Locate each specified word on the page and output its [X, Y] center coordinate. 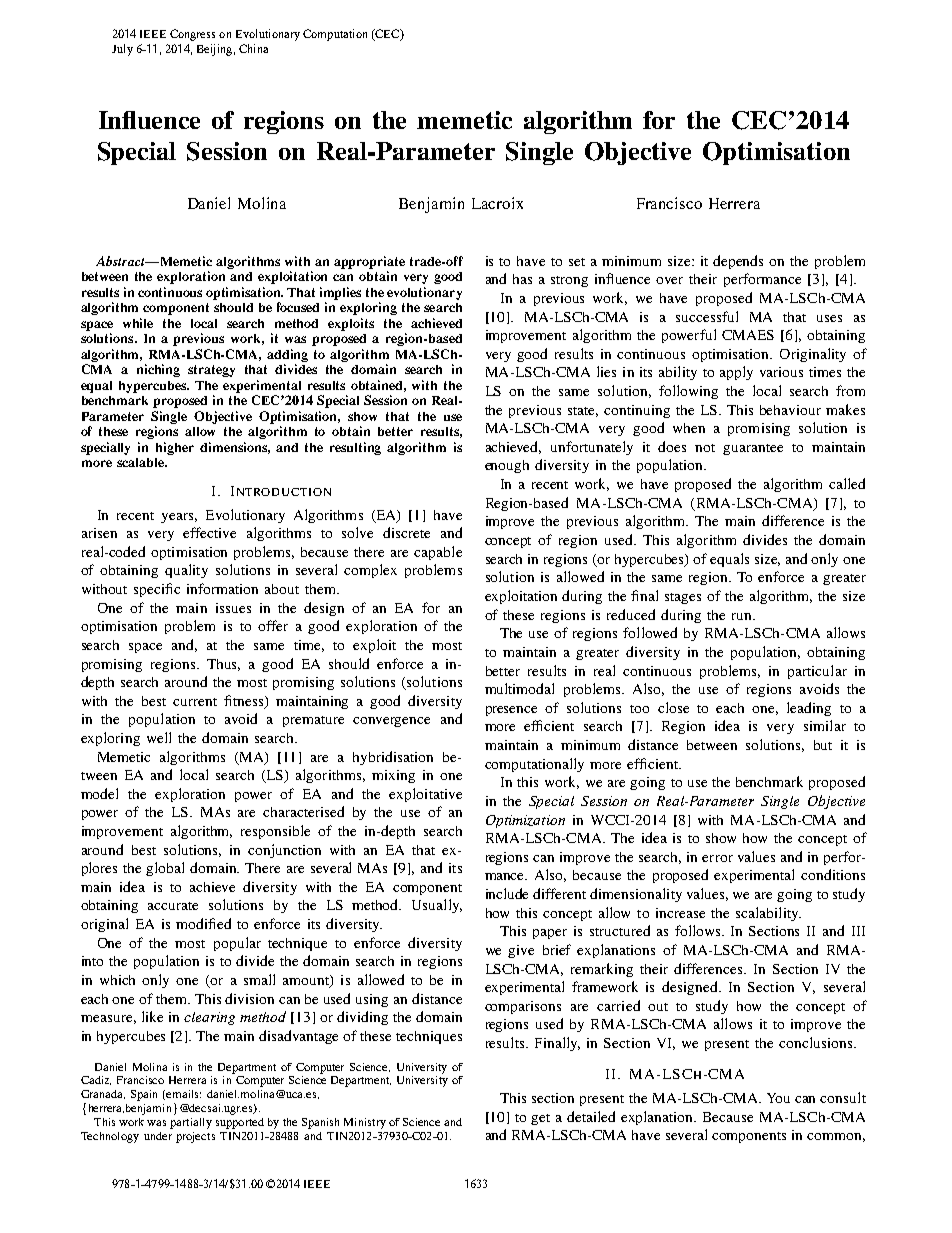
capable [438, 553]
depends [738, 262]
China [253, 48]
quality [186, 571]
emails [183, 1094]
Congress [192, 35]
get [540, 1119]
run [743, 616]
